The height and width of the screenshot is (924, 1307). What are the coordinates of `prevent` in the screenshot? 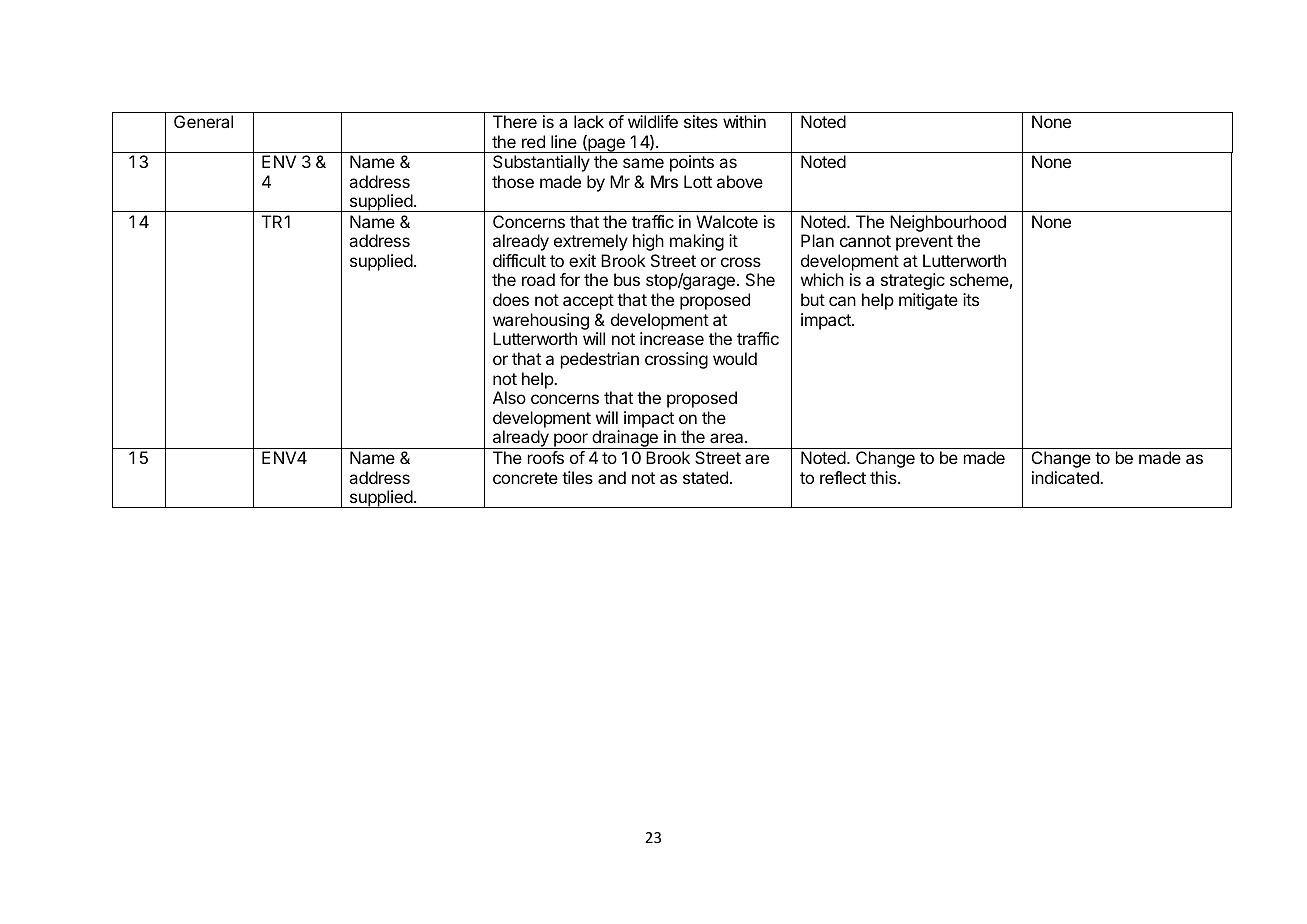 It's located at (924, 243).
